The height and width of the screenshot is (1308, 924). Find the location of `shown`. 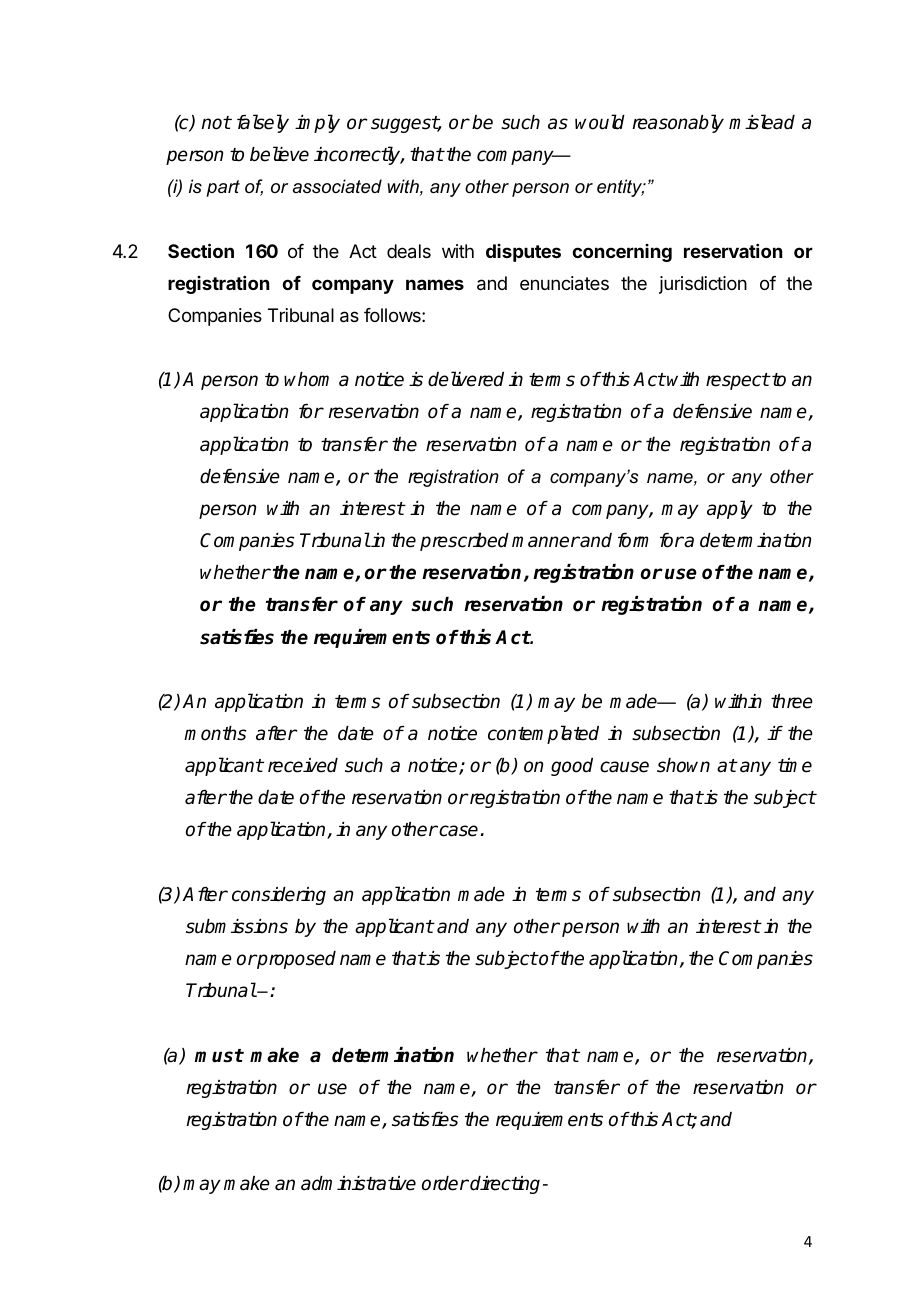

shown is located at coordinates (683, 765).
